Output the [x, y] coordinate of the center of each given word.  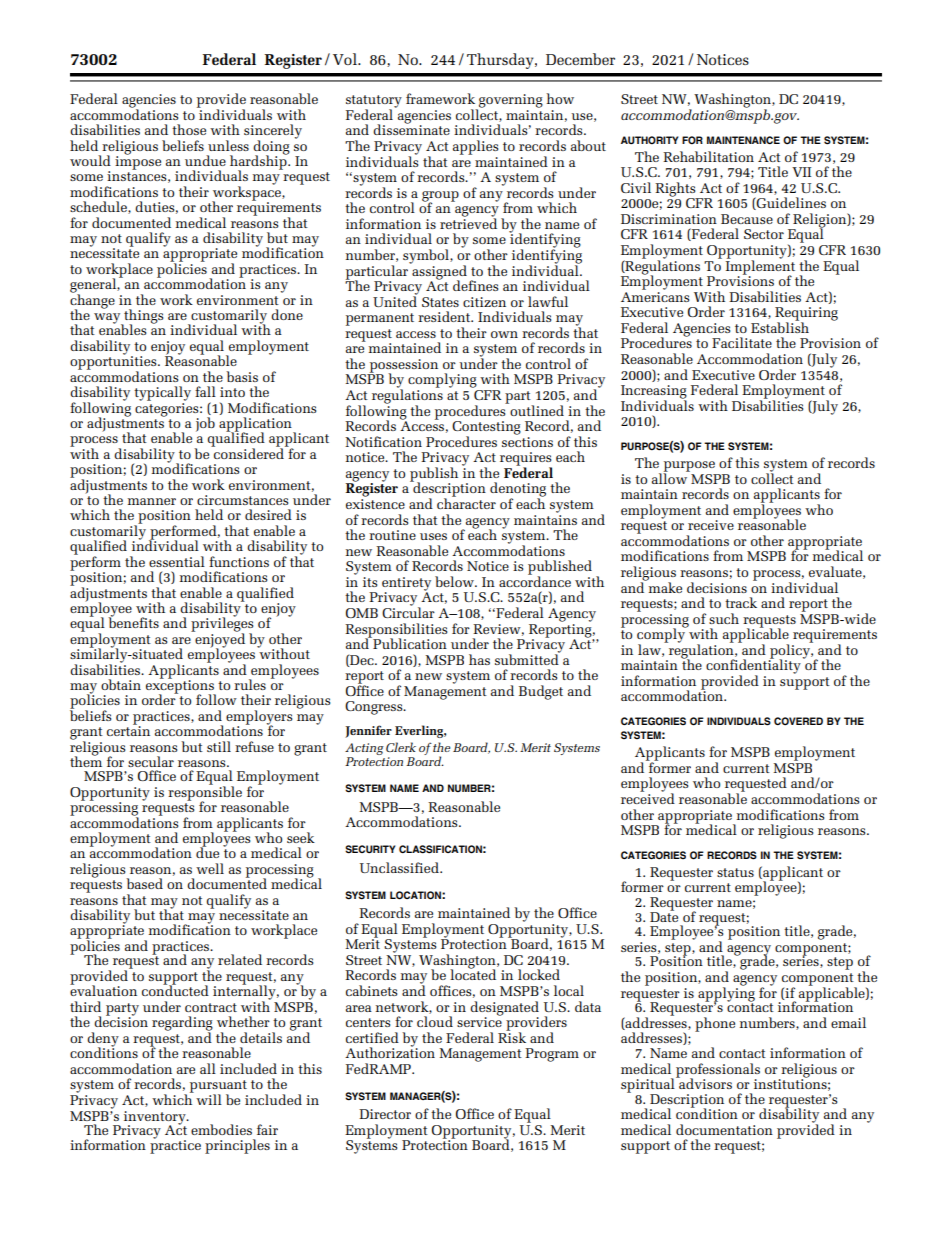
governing [510, 102]
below [455, 581]
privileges [222, 624]
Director [385, 1114]
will [209, 1099]
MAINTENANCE [743, 140]
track [741, 602]
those [189, 129]
